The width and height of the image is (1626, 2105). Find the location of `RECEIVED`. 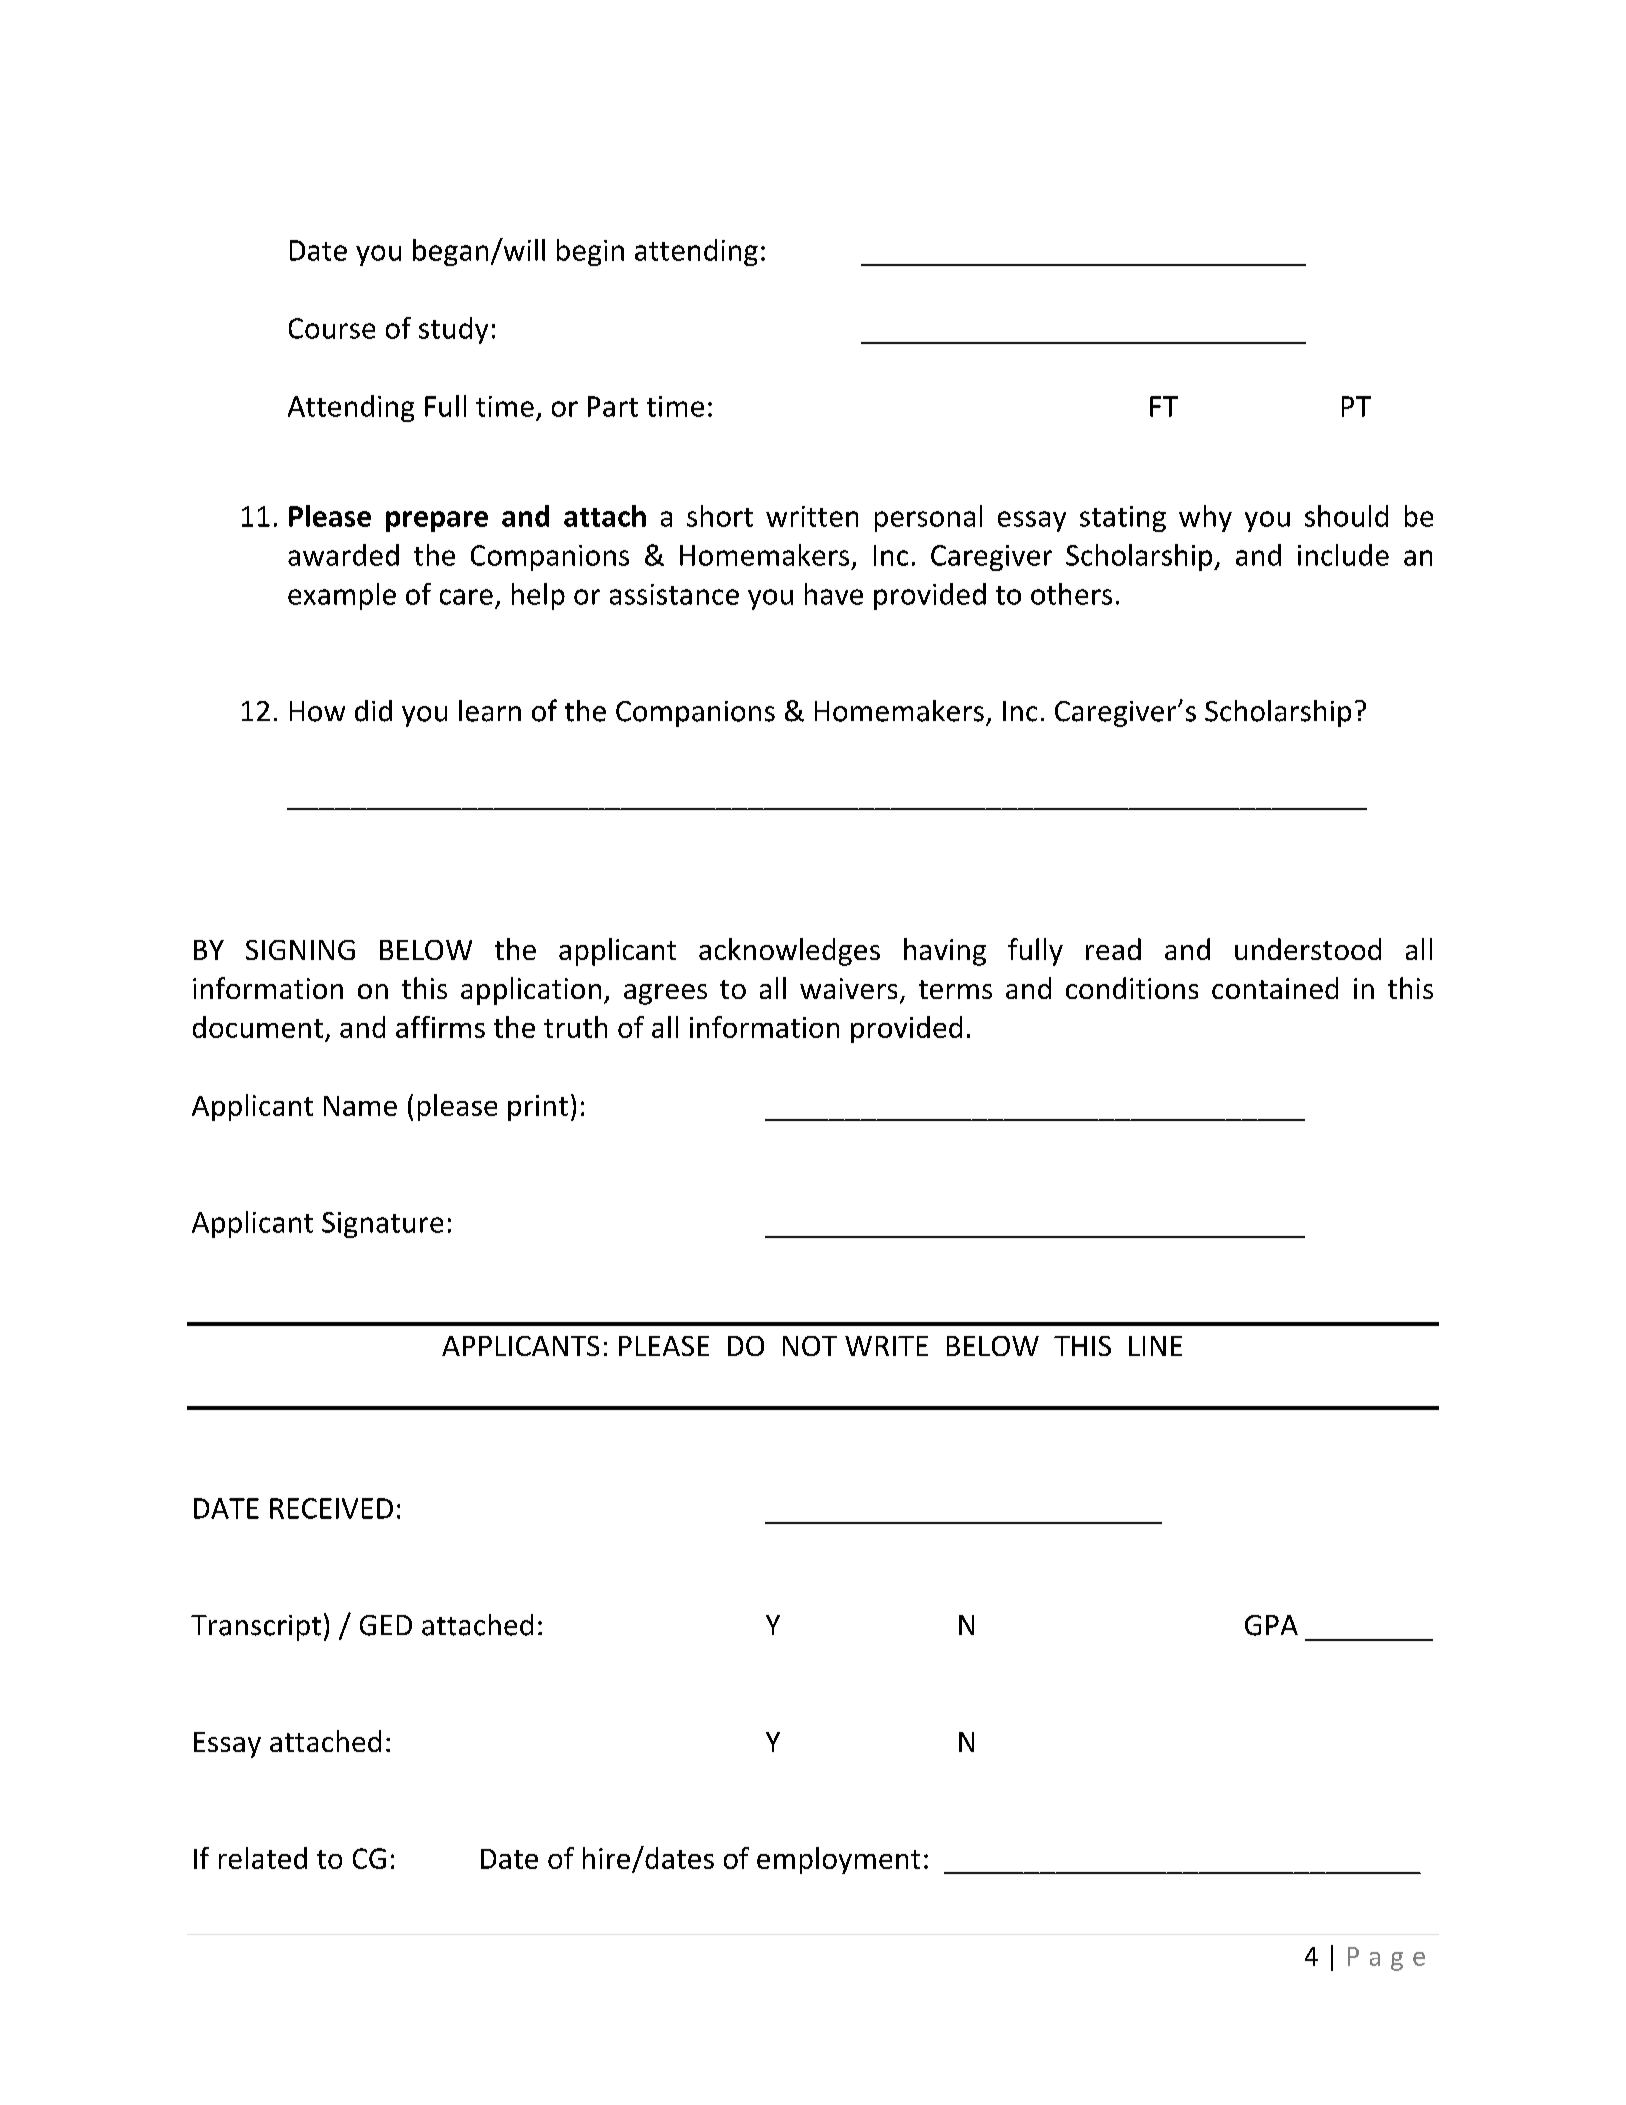

RECEIVED is located at coordinates (331, 1508).
